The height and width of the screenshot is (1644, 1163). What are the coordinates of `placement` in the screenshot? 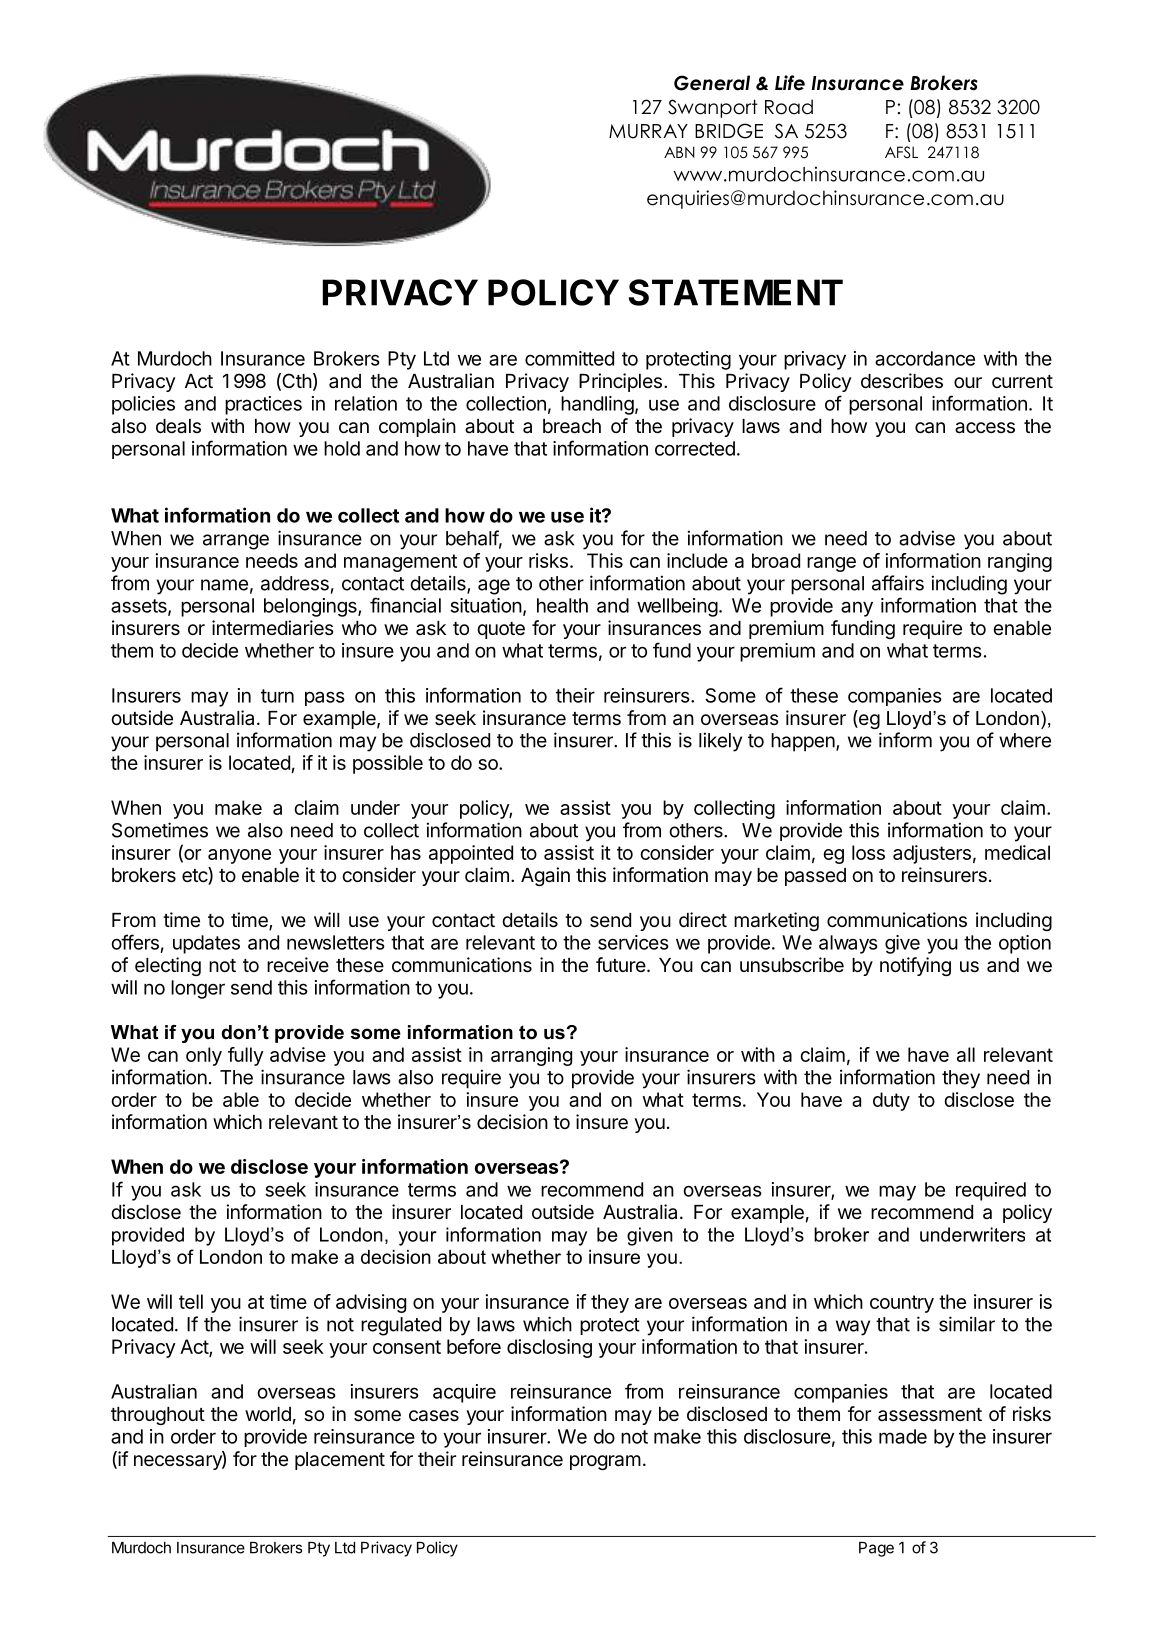 It's located at (340, 1461).
